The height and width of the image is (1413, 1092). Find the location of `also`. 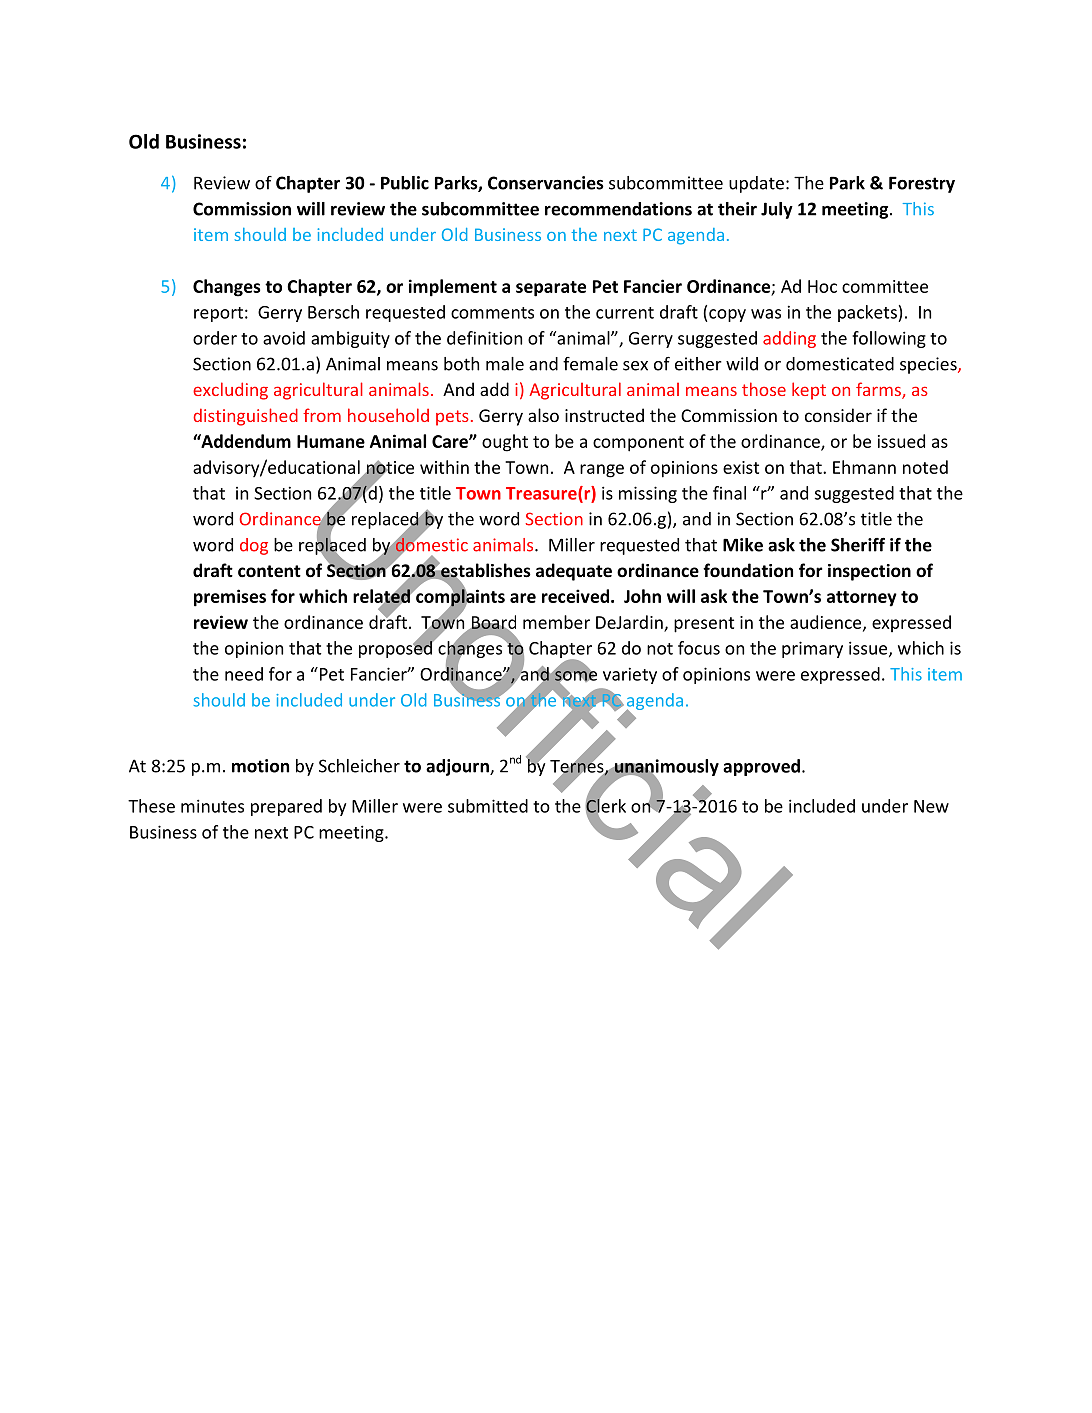

also is located at coordinates (543, 415).
